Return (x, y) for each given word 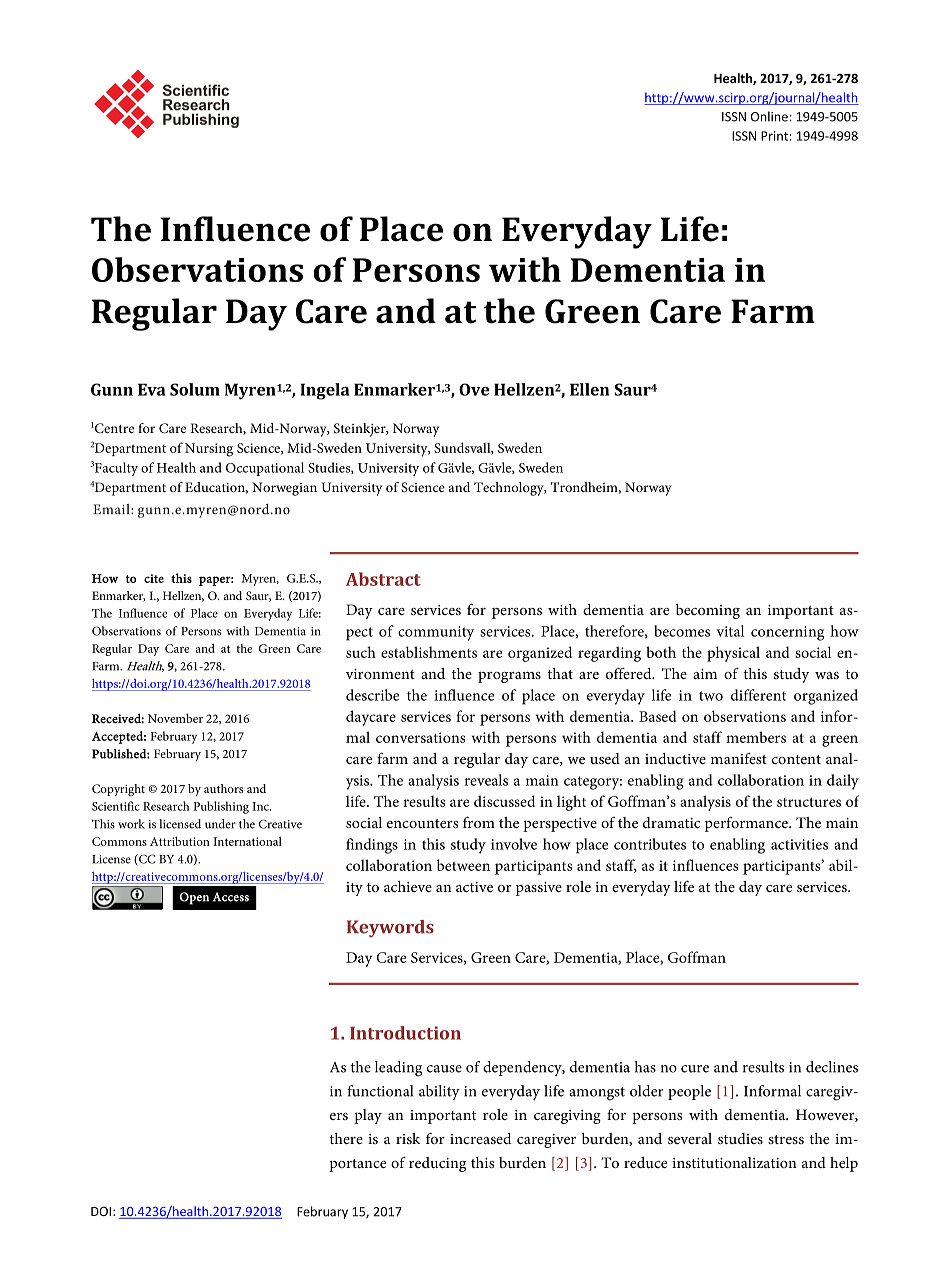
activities (799, 844)
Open (194, 898)
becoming (708, 611)
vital (730, 631)
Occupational (265, 469)
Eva (152, 389)
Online (769, 116)
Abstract (383, 579)
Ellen (589, 389)
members (756, 737)
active (474, 887)
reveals (486, 780)
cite (154, 578)
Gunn (112, 389)
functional (380, 1091)
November (175, 718)
